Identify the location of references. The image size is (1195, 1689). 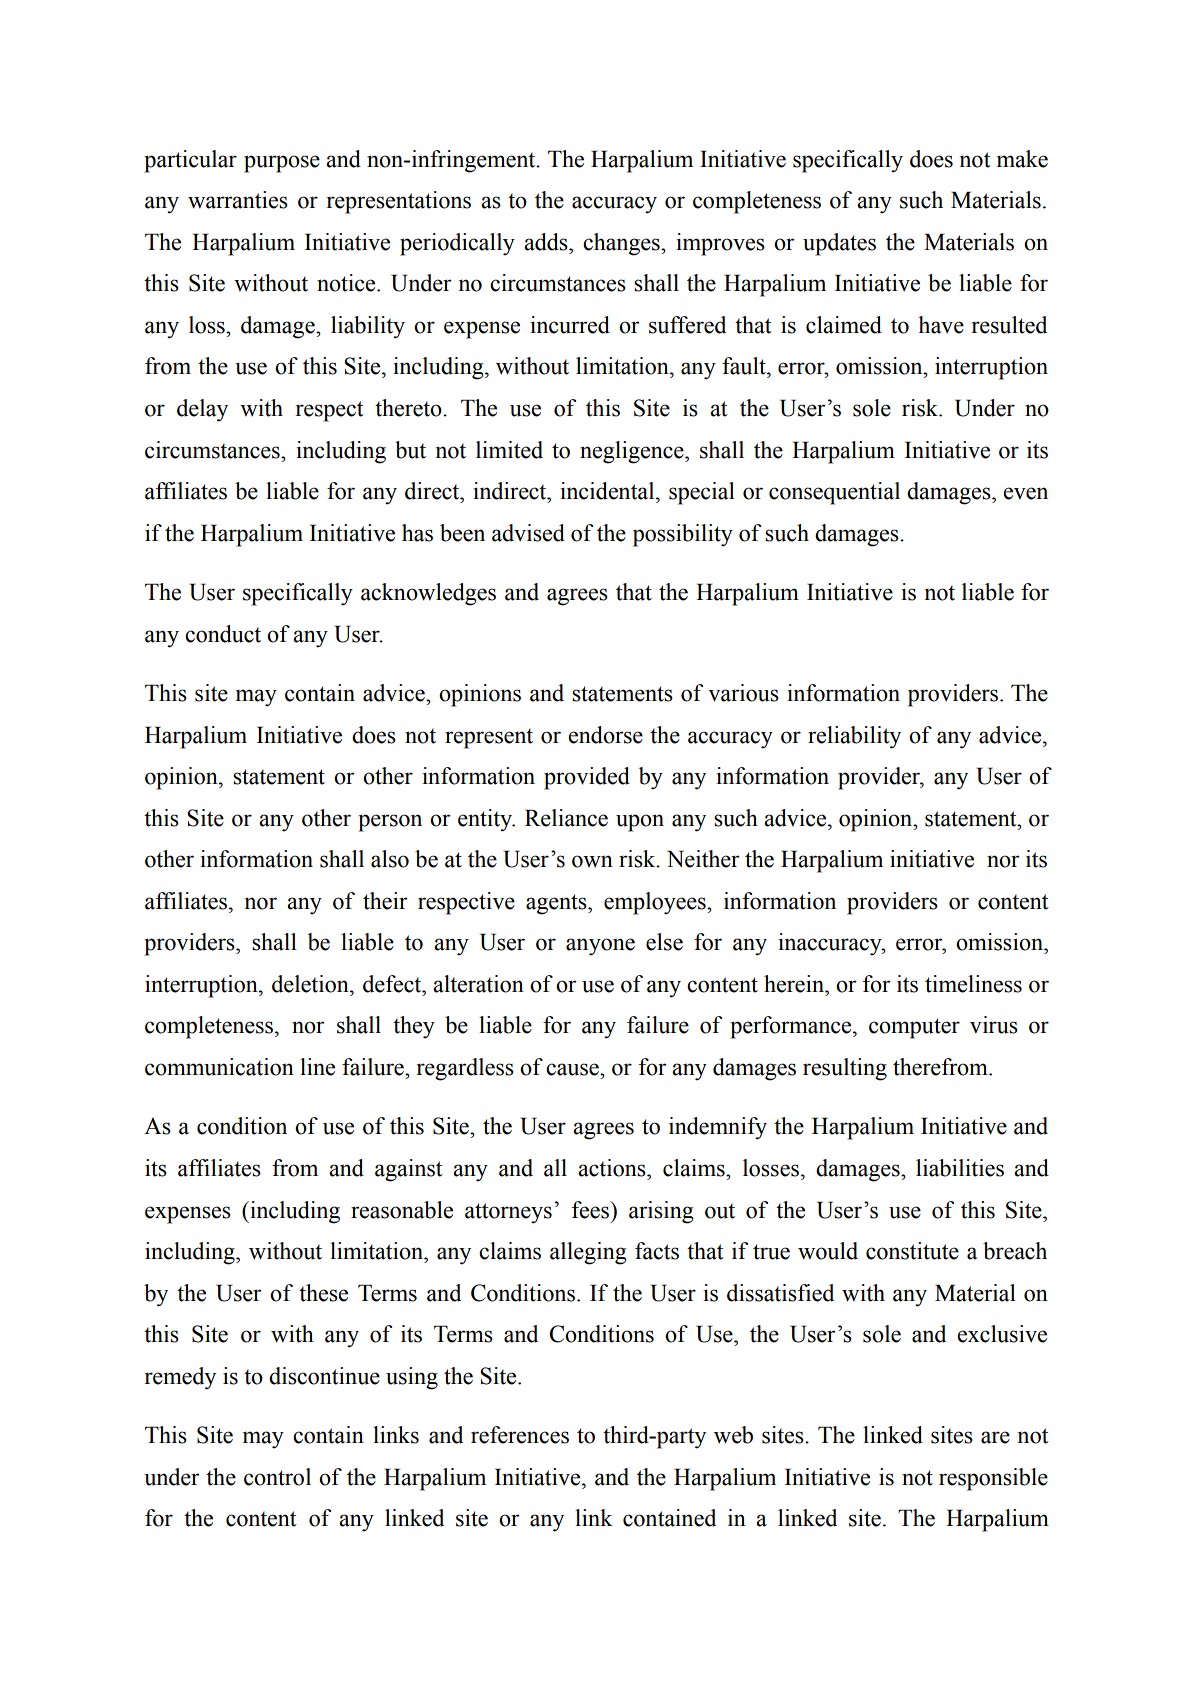
(520, 1435).
